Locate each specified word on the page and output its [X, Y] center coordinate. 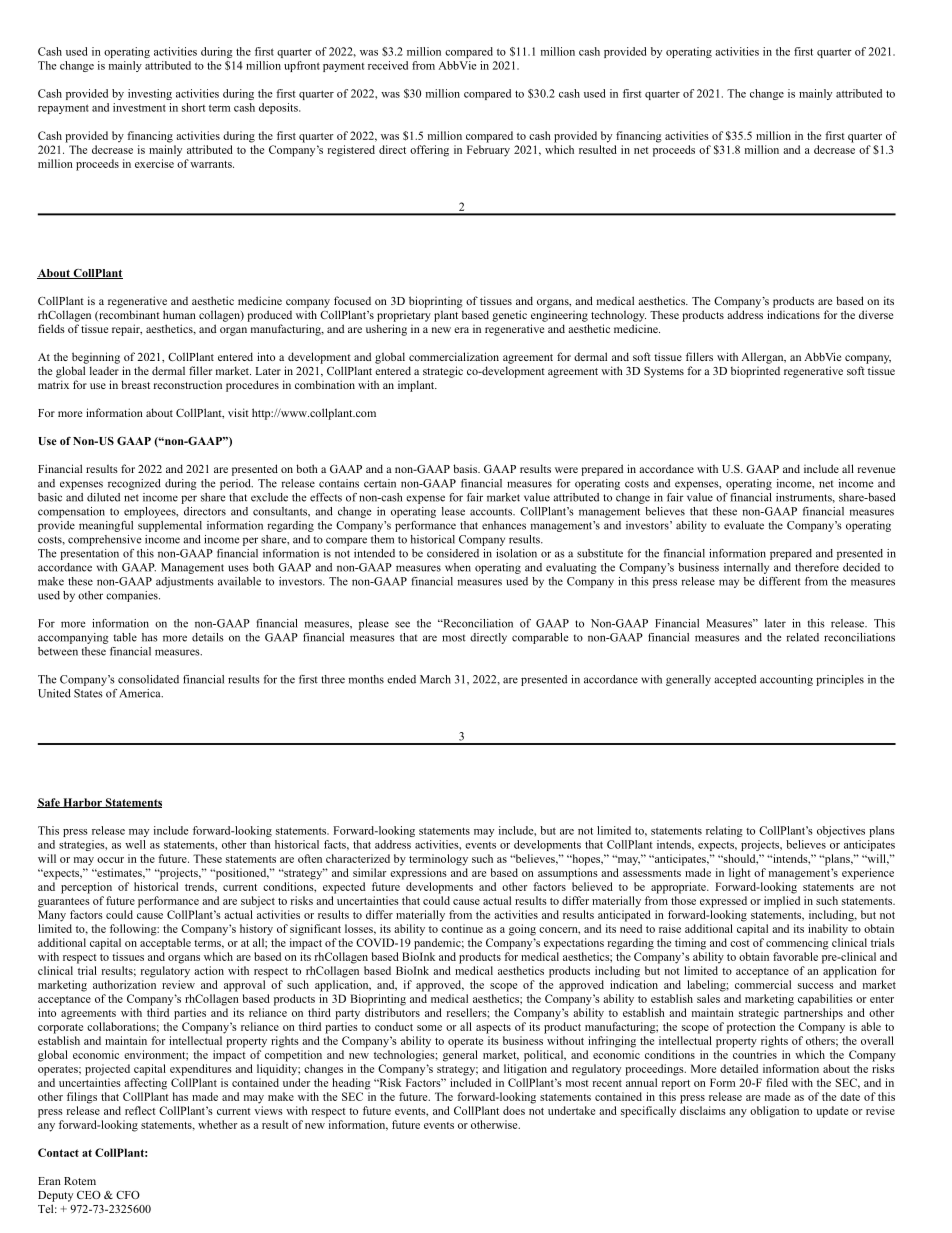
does [514, 1110]
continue [462, 928]
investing [150, 94]
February [488, 151]
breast [135, 384]
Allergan [763, 358]
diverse [876, 314]
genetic [509, 316]
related [802, 637]
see [402, 624]
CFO [128, 1194]
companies [133, 596]
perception [86, 888]
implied [782, 902]
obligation [774, 1112]
